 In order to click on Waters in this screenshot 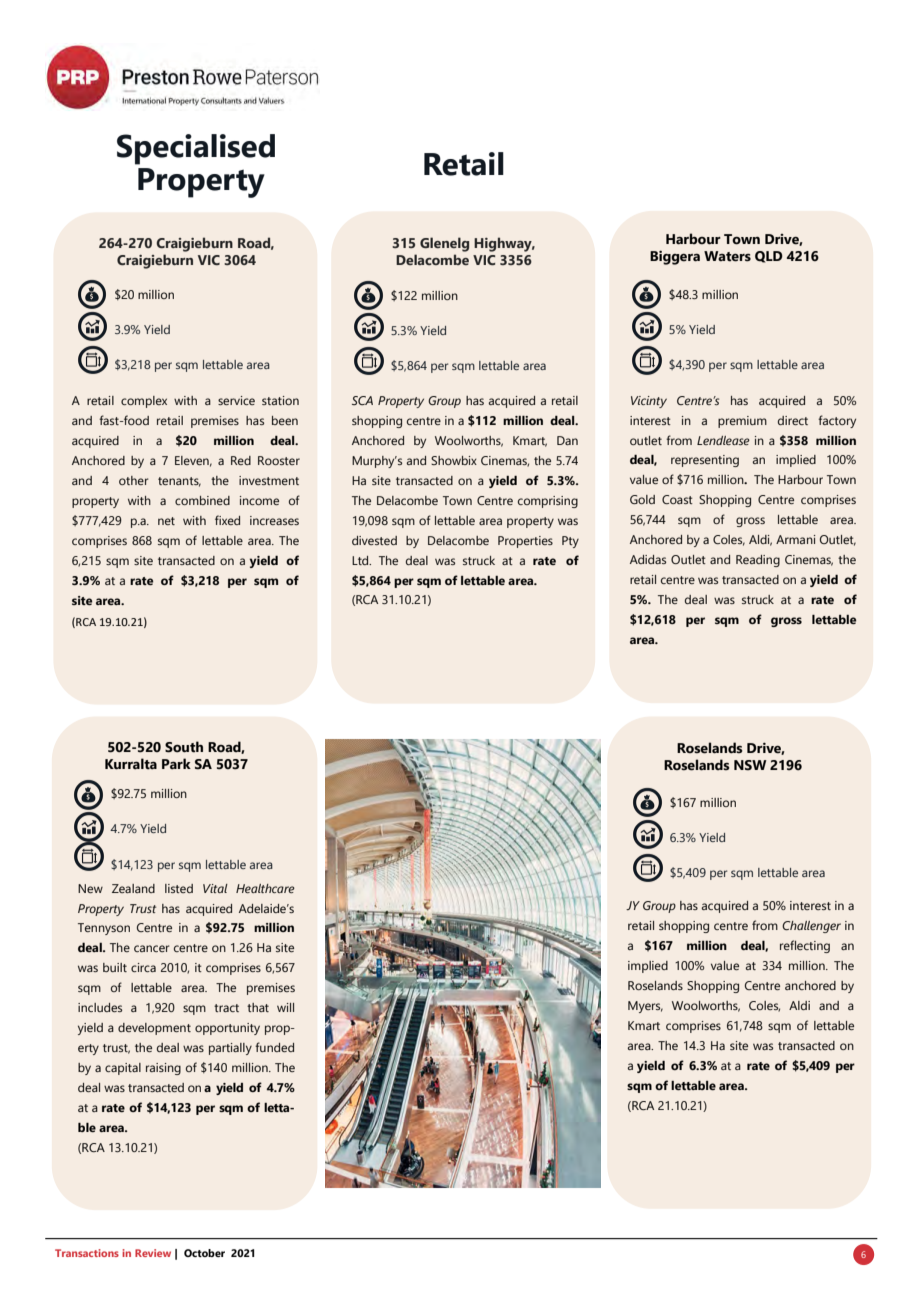, I will do `click(727, 256)`.
